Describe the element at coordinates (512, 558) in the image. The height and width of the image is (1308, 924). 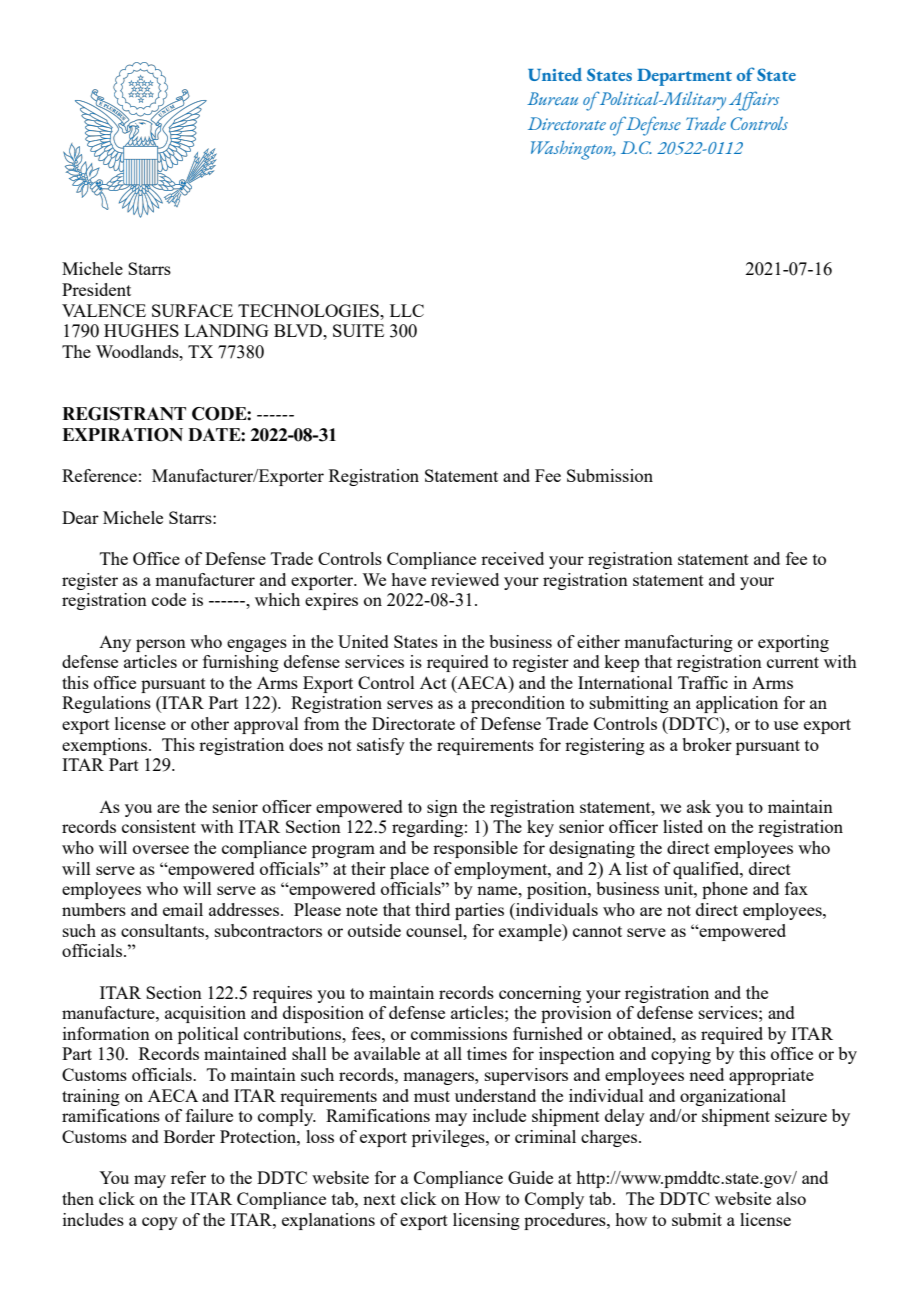
I see `received` at that location.
